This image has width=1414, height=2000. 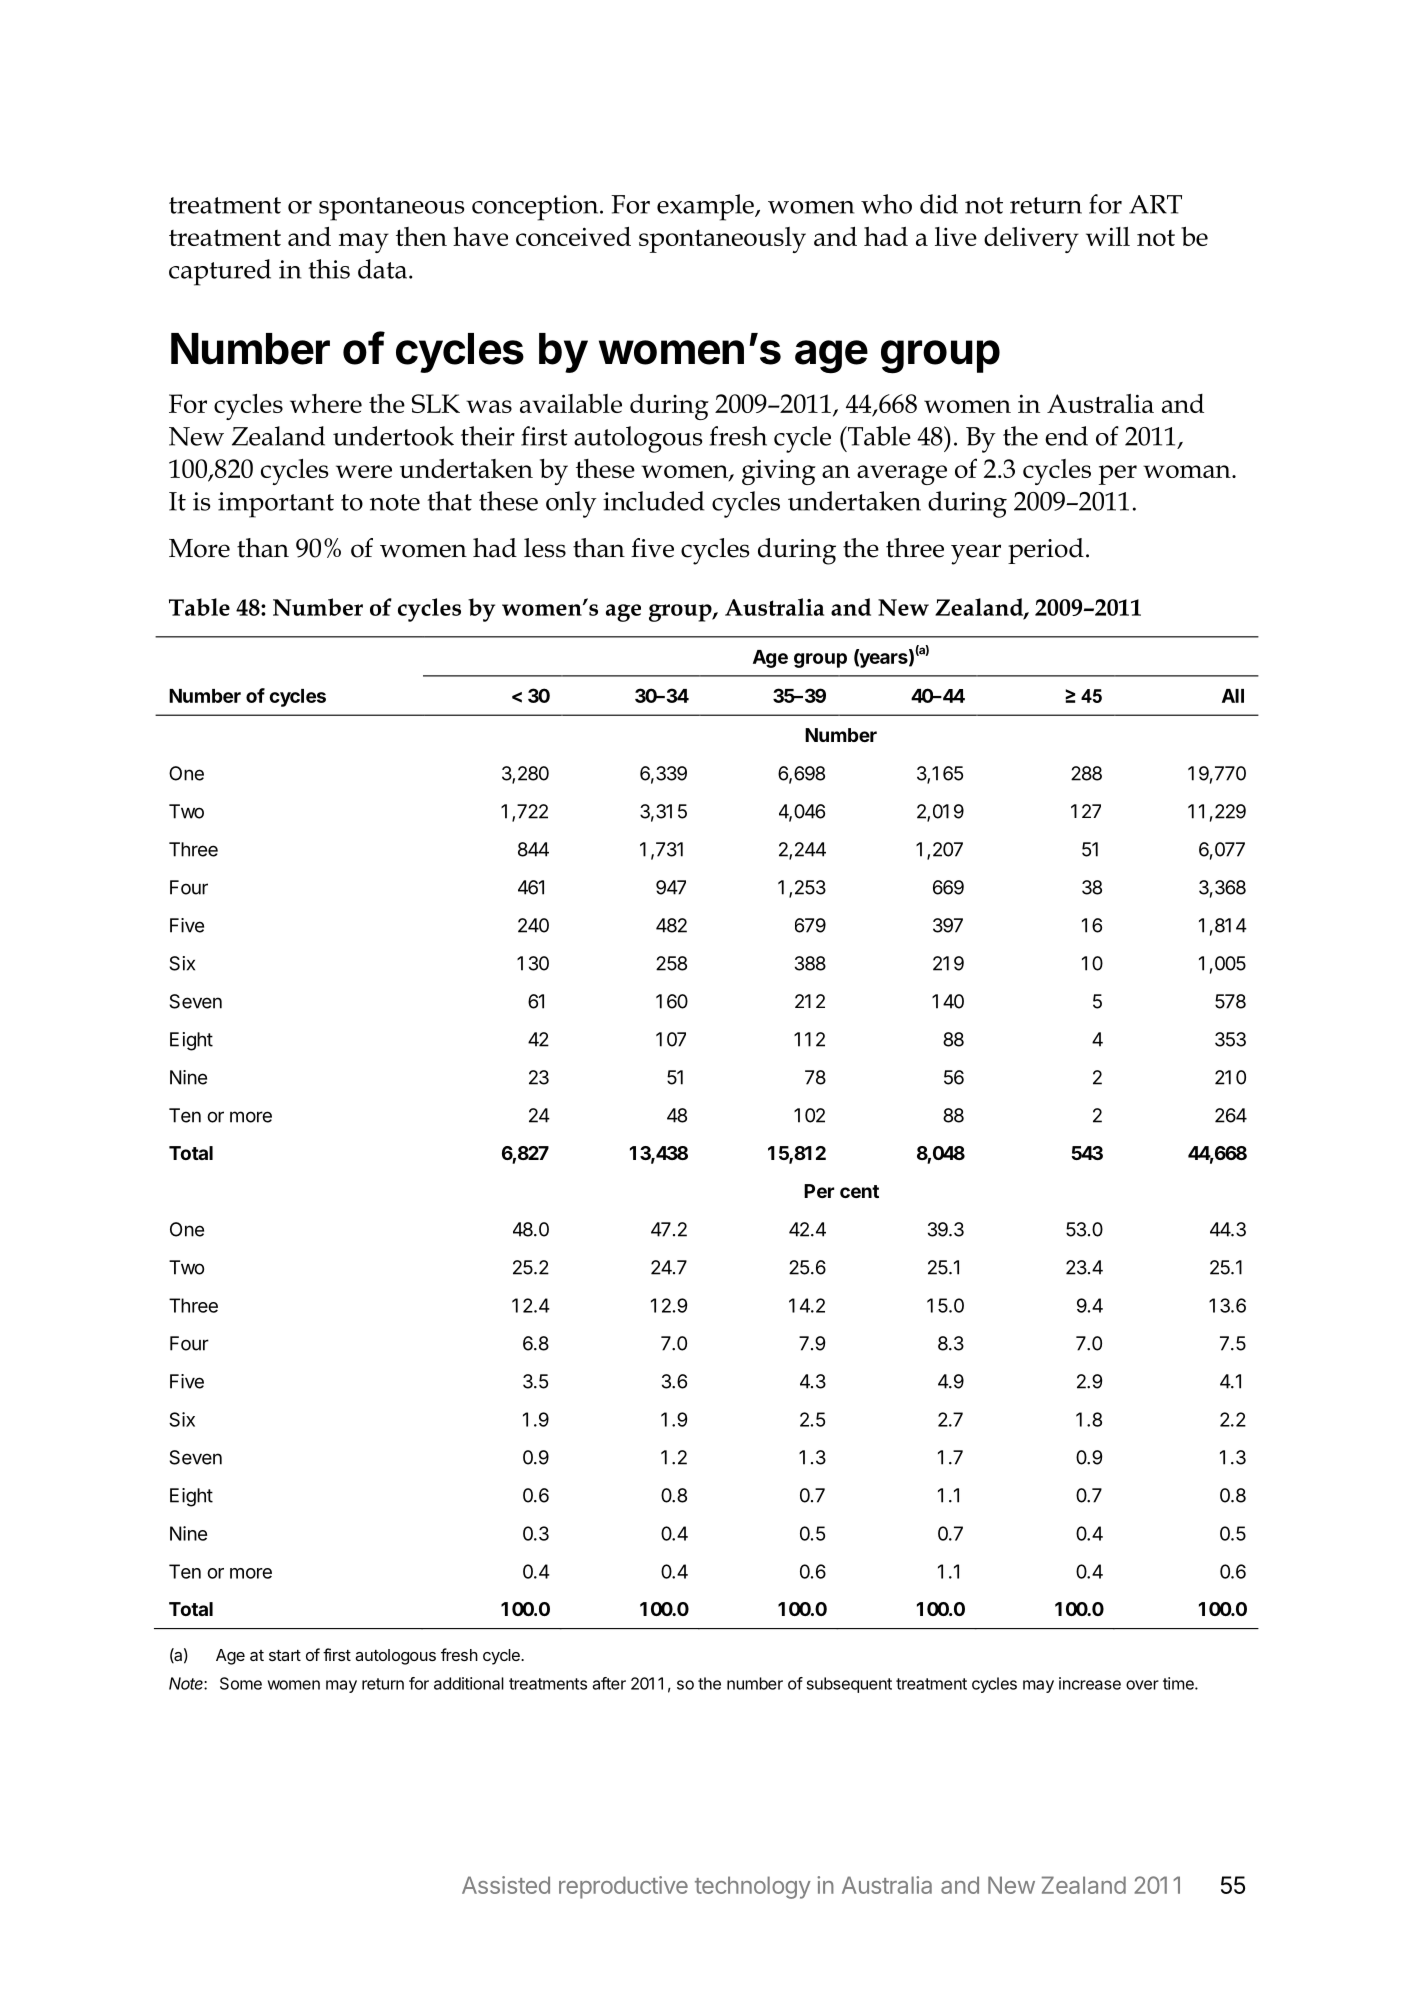 I want to click on technology, so click(x=753, y=1887).
